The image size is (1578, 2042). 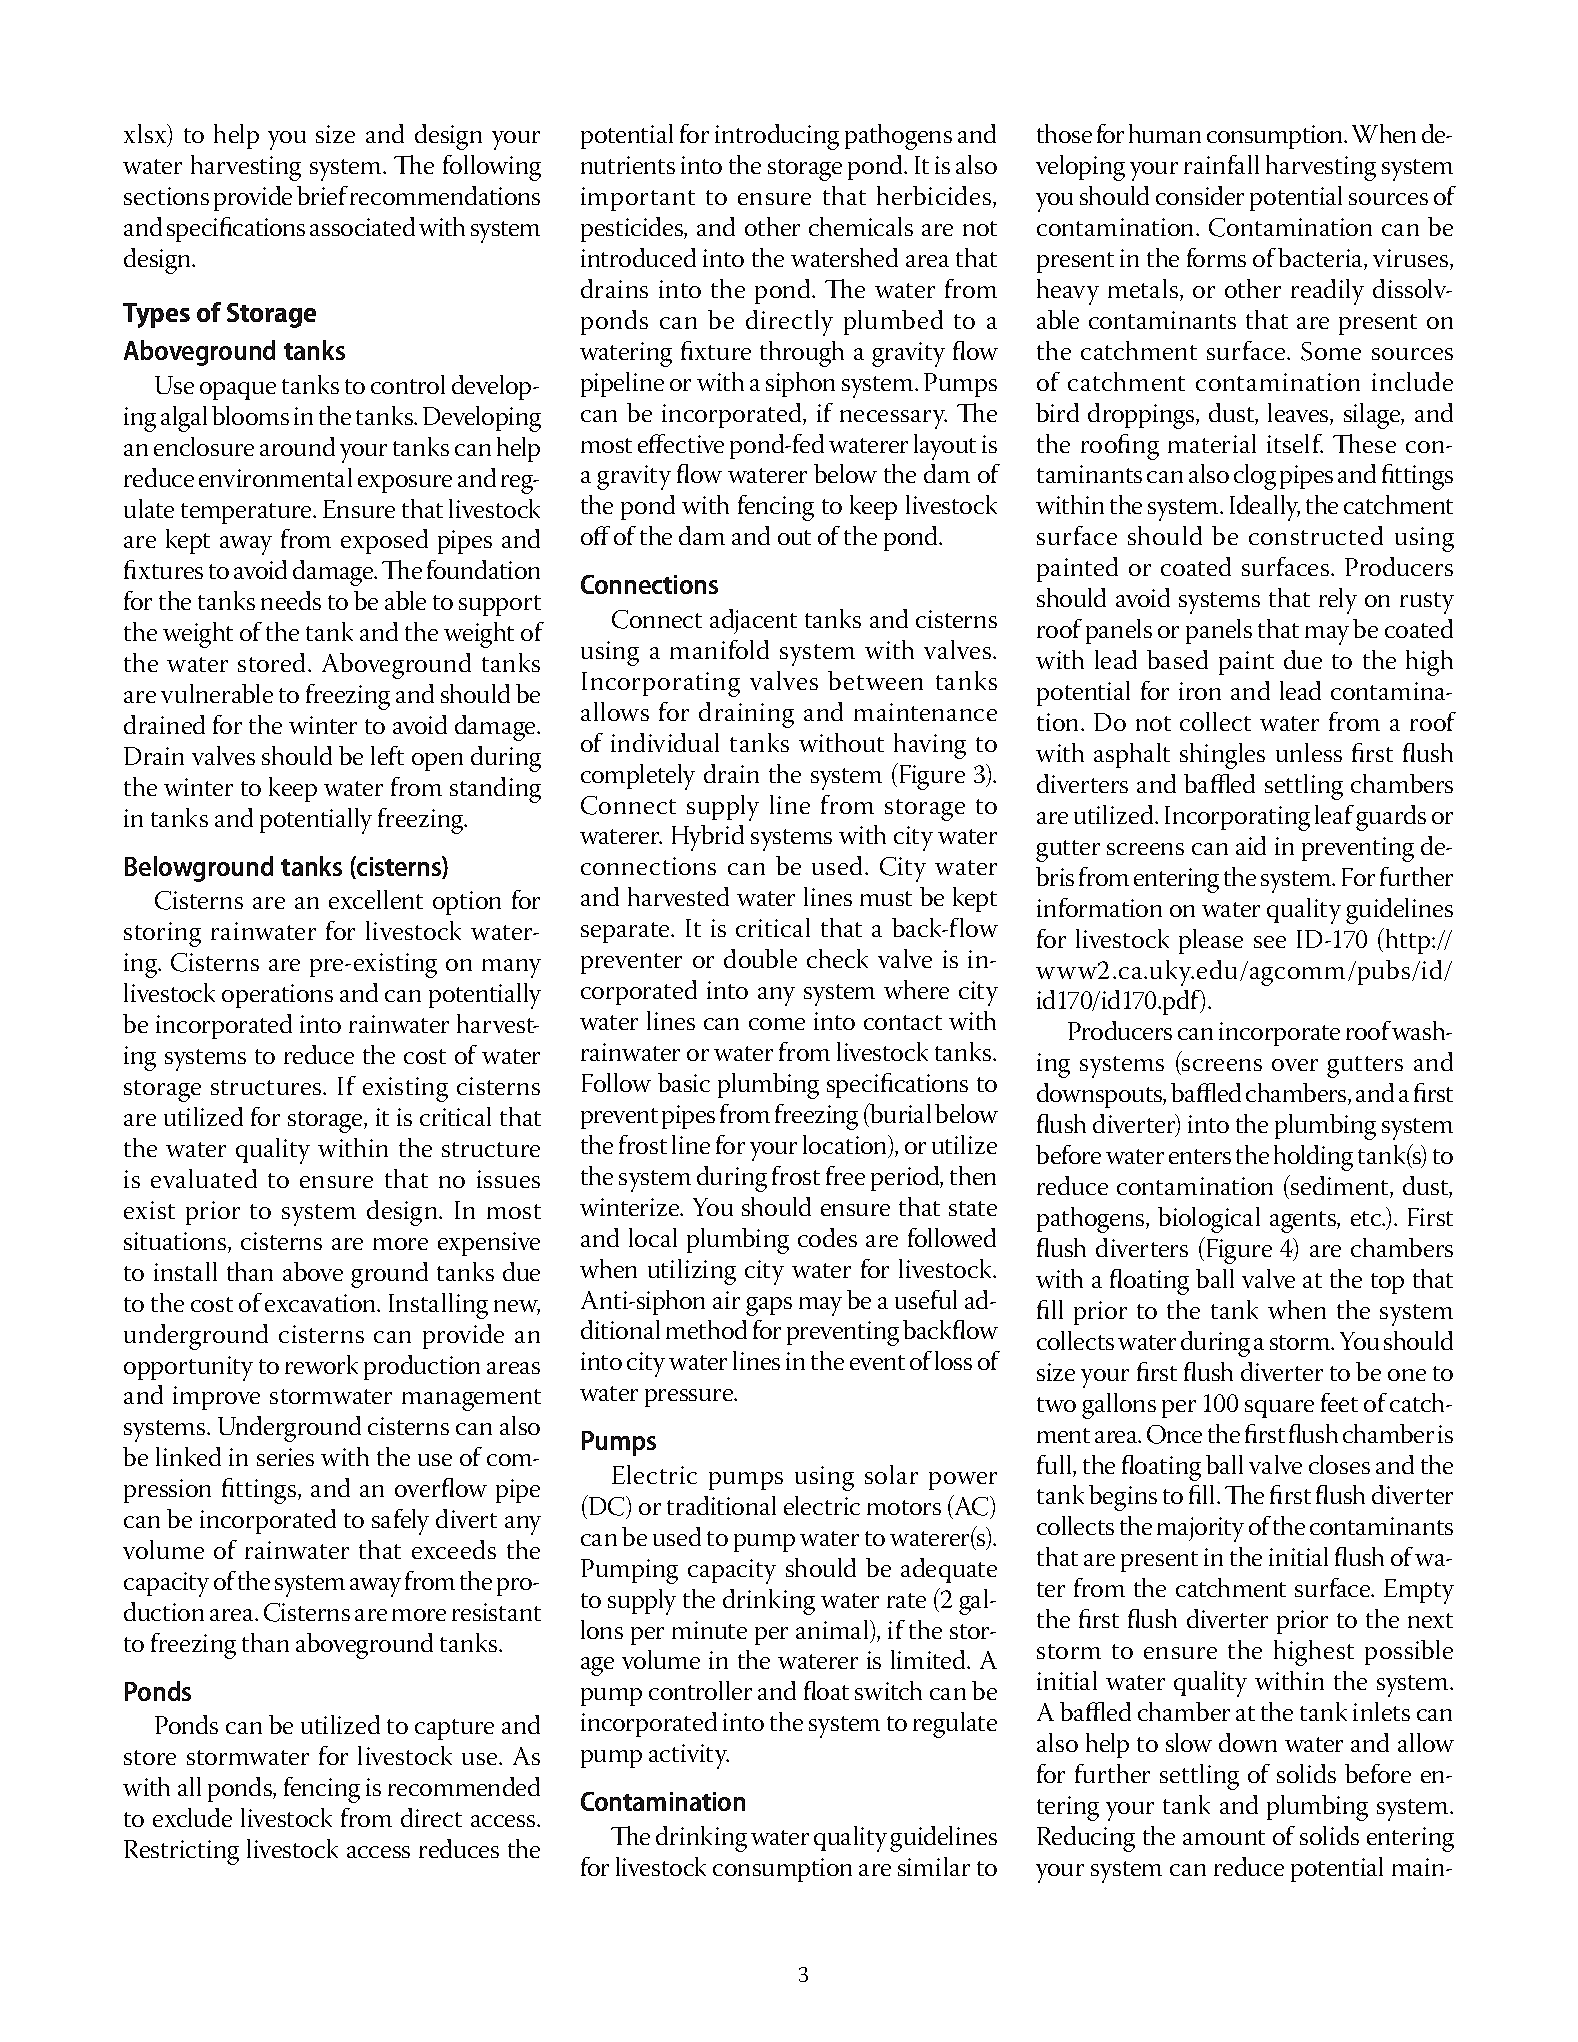 I want to click on square, so click(x=1279, y=1409).
